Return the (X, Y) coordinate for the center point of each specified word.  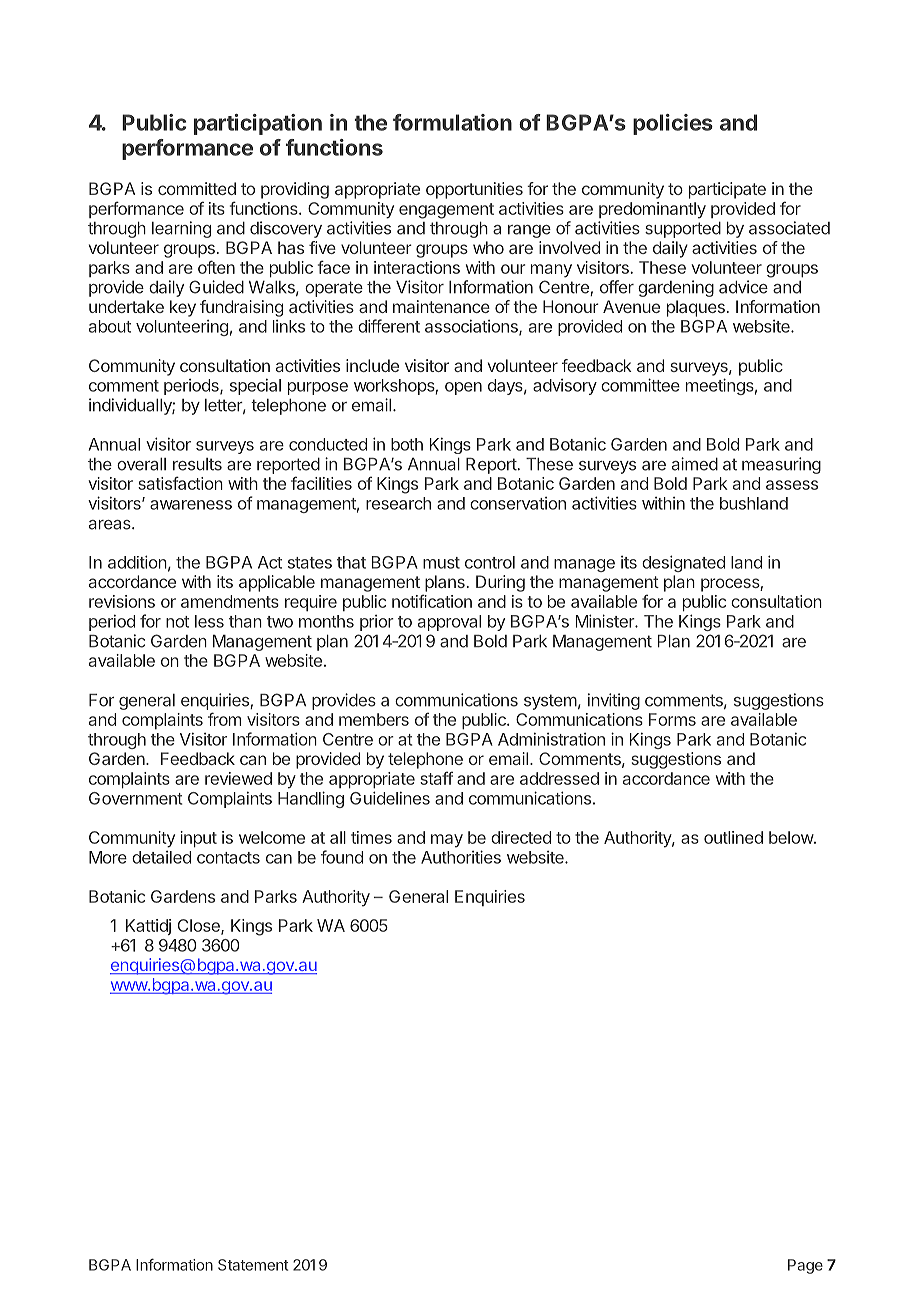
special (255, 387)
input (198, 839)
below (792, 837)
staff (436, 778)
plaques (696, 308)
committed (197, 188)
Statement (253, 1265)
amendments (230, 601)
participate (727, 190)
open (463, 388)
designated (683, 563)
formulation (452, 122)
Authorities (461, 857)
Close (200, 926)
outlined (733, 837)
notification (432, 601)
